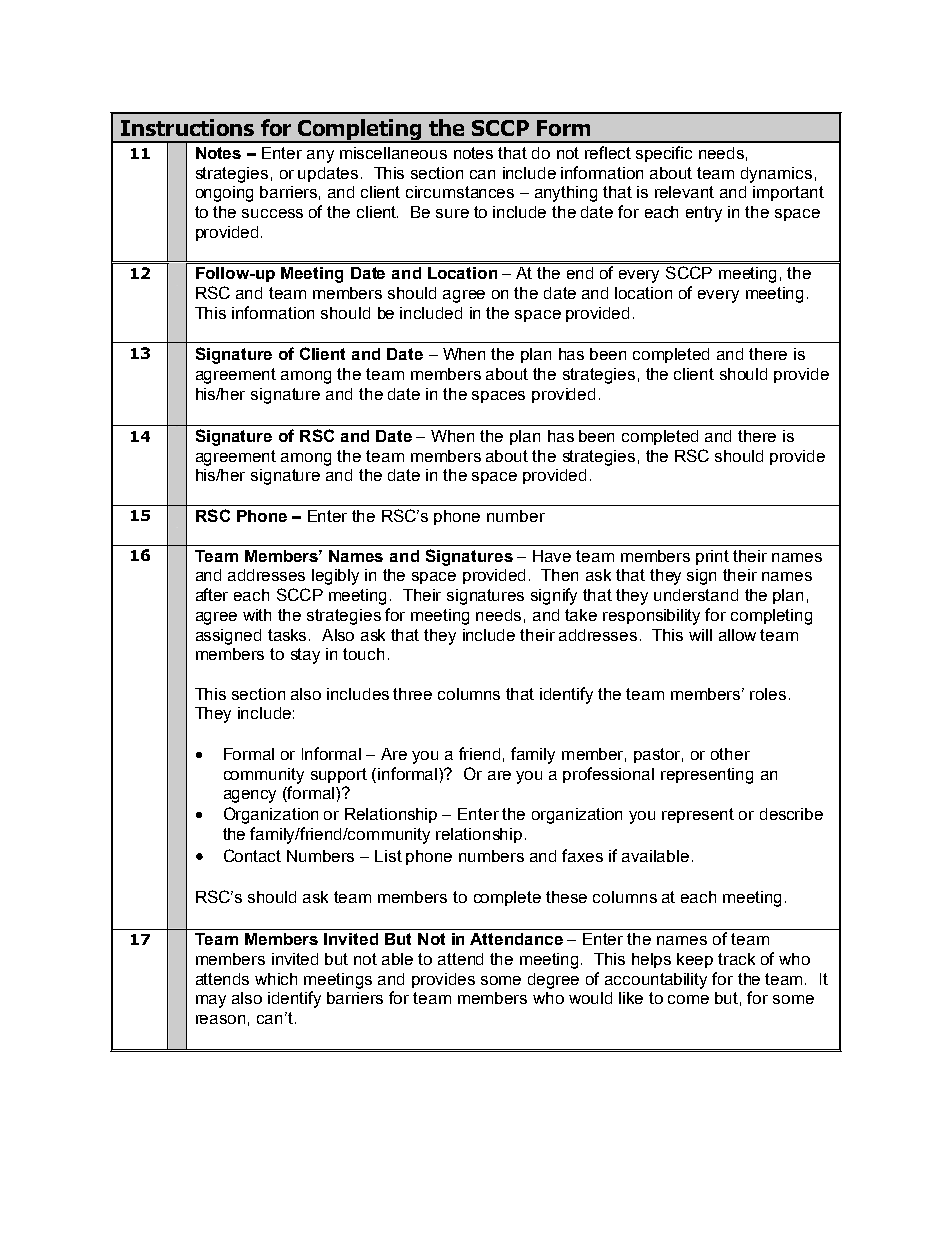  I want to click on degree, so click(553, 981).
